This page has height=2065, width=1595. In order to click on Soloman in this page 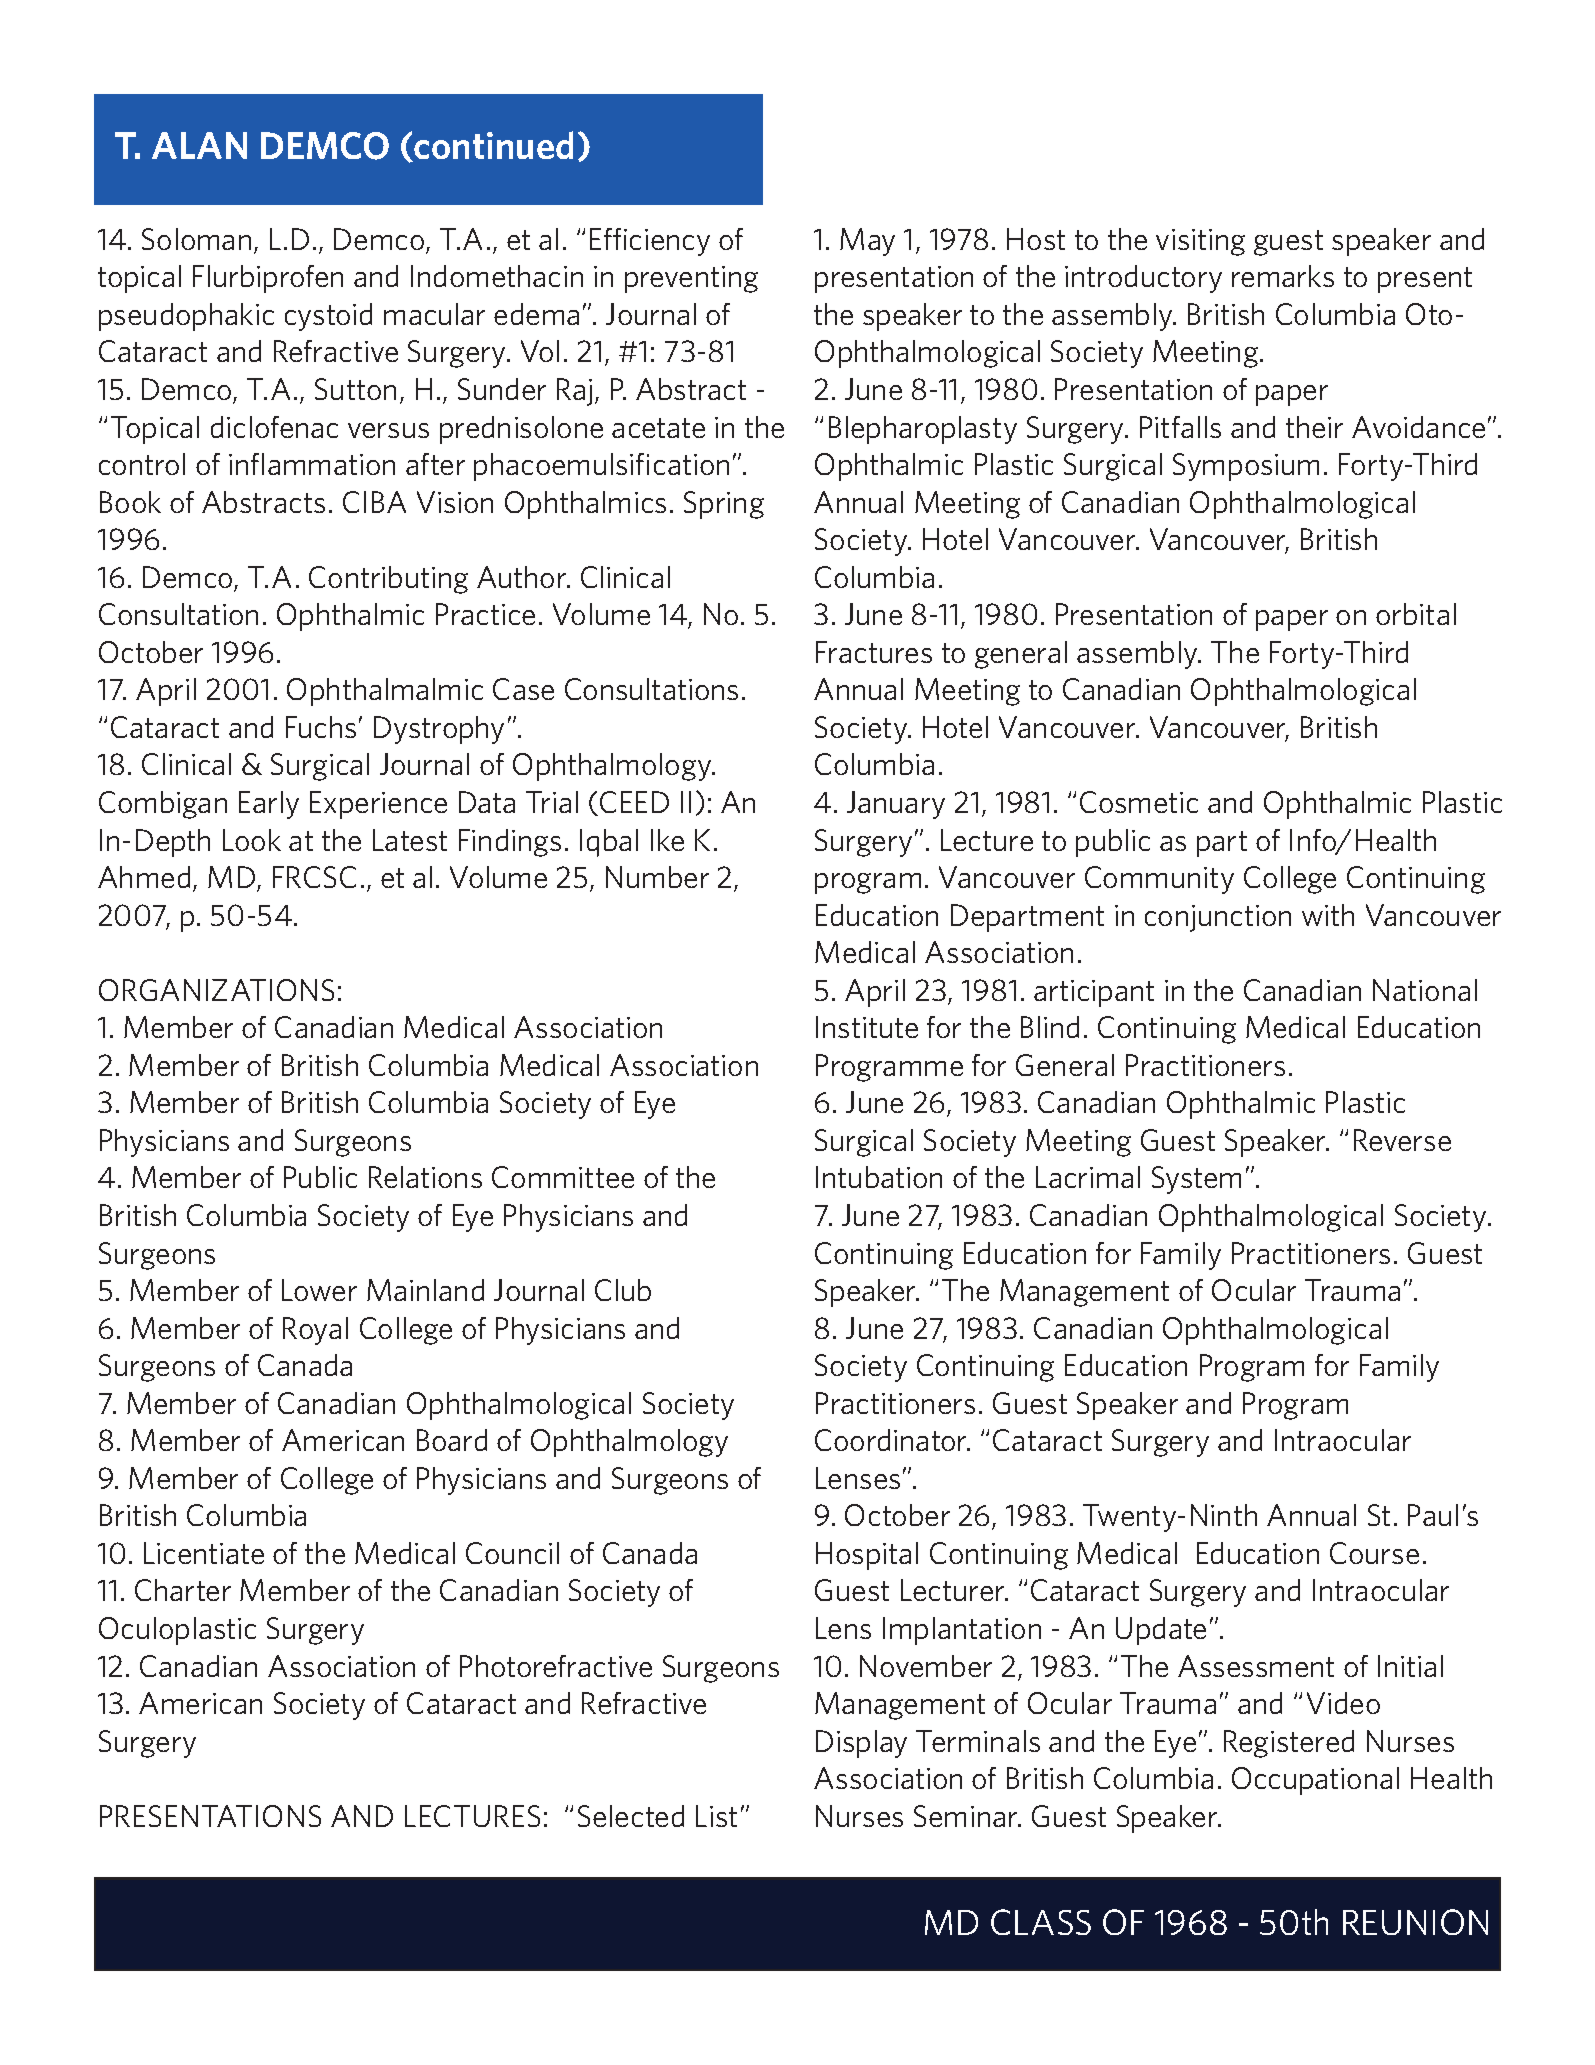, I will do `click(196, 239)`.
